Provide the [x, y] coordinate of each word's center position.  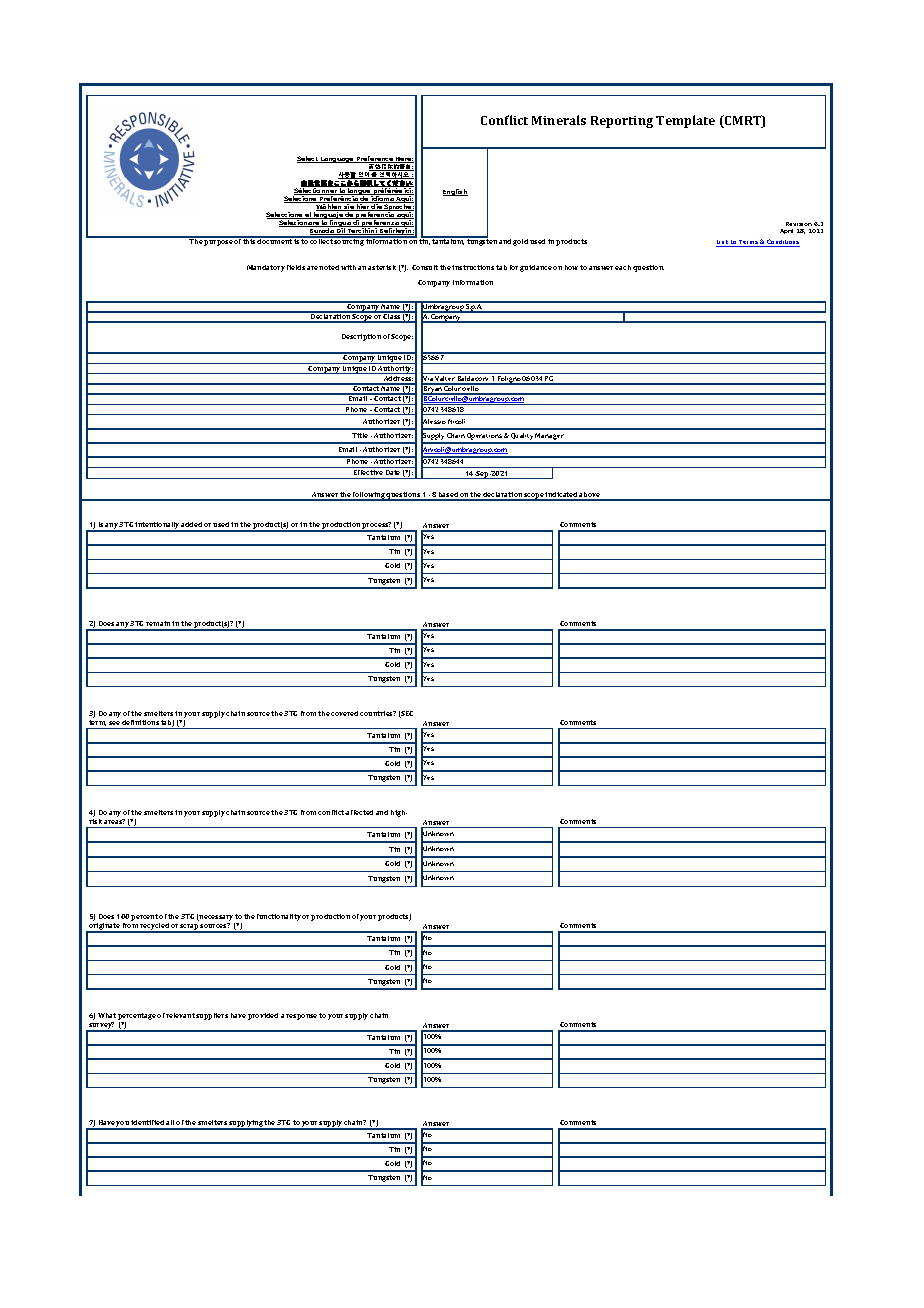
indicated [561, 496]
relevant [180, 1015]
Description [361, 337]
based [448, 496]
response [301, 1017]
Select [308, 159]
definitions [140, 722]
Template [685, 121]
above [590, 496]
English [455, 192]
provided [263, 1016]
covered [344, 713]
